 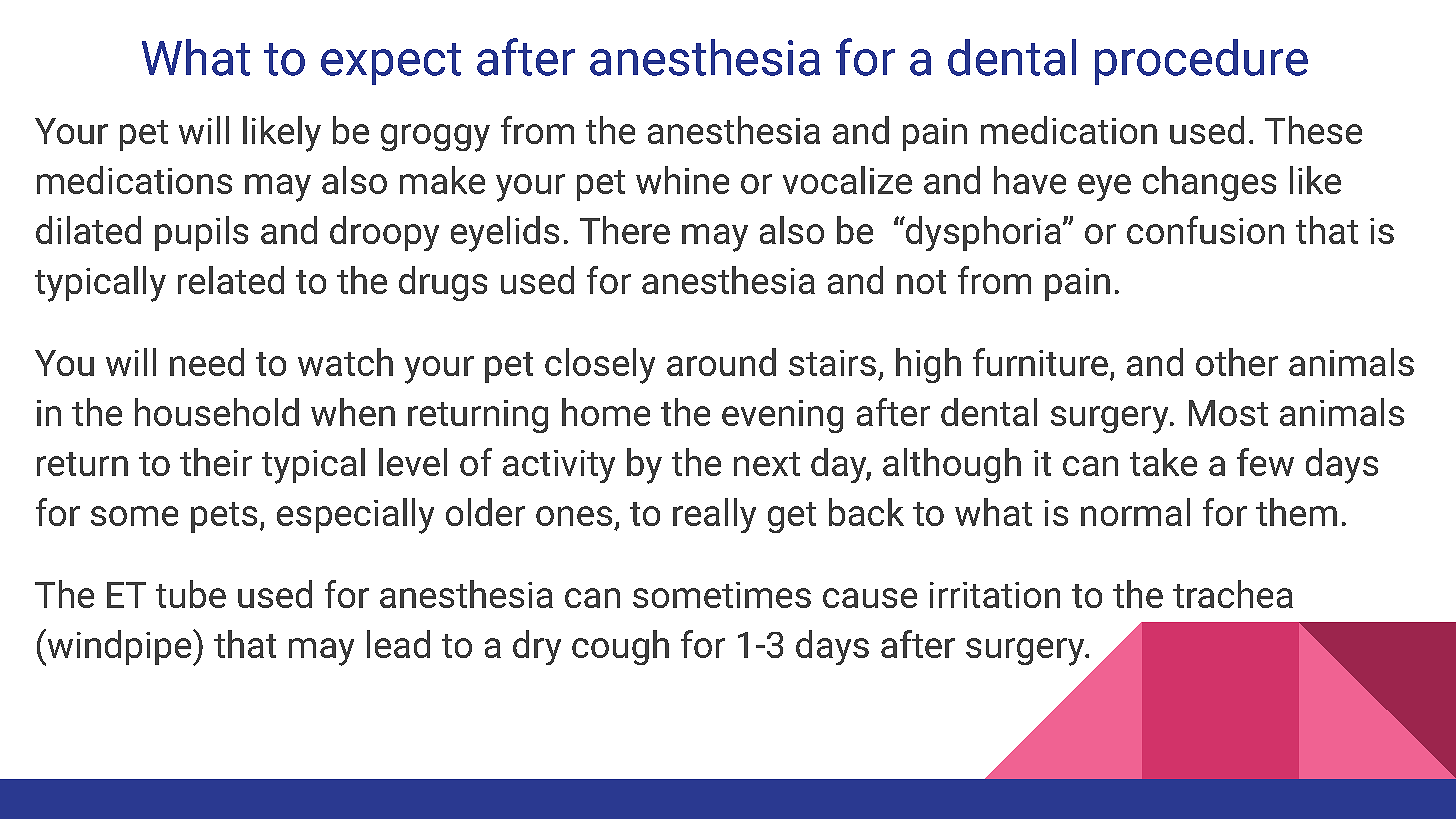 I want to click on other, so click(x=1237, y=362).
